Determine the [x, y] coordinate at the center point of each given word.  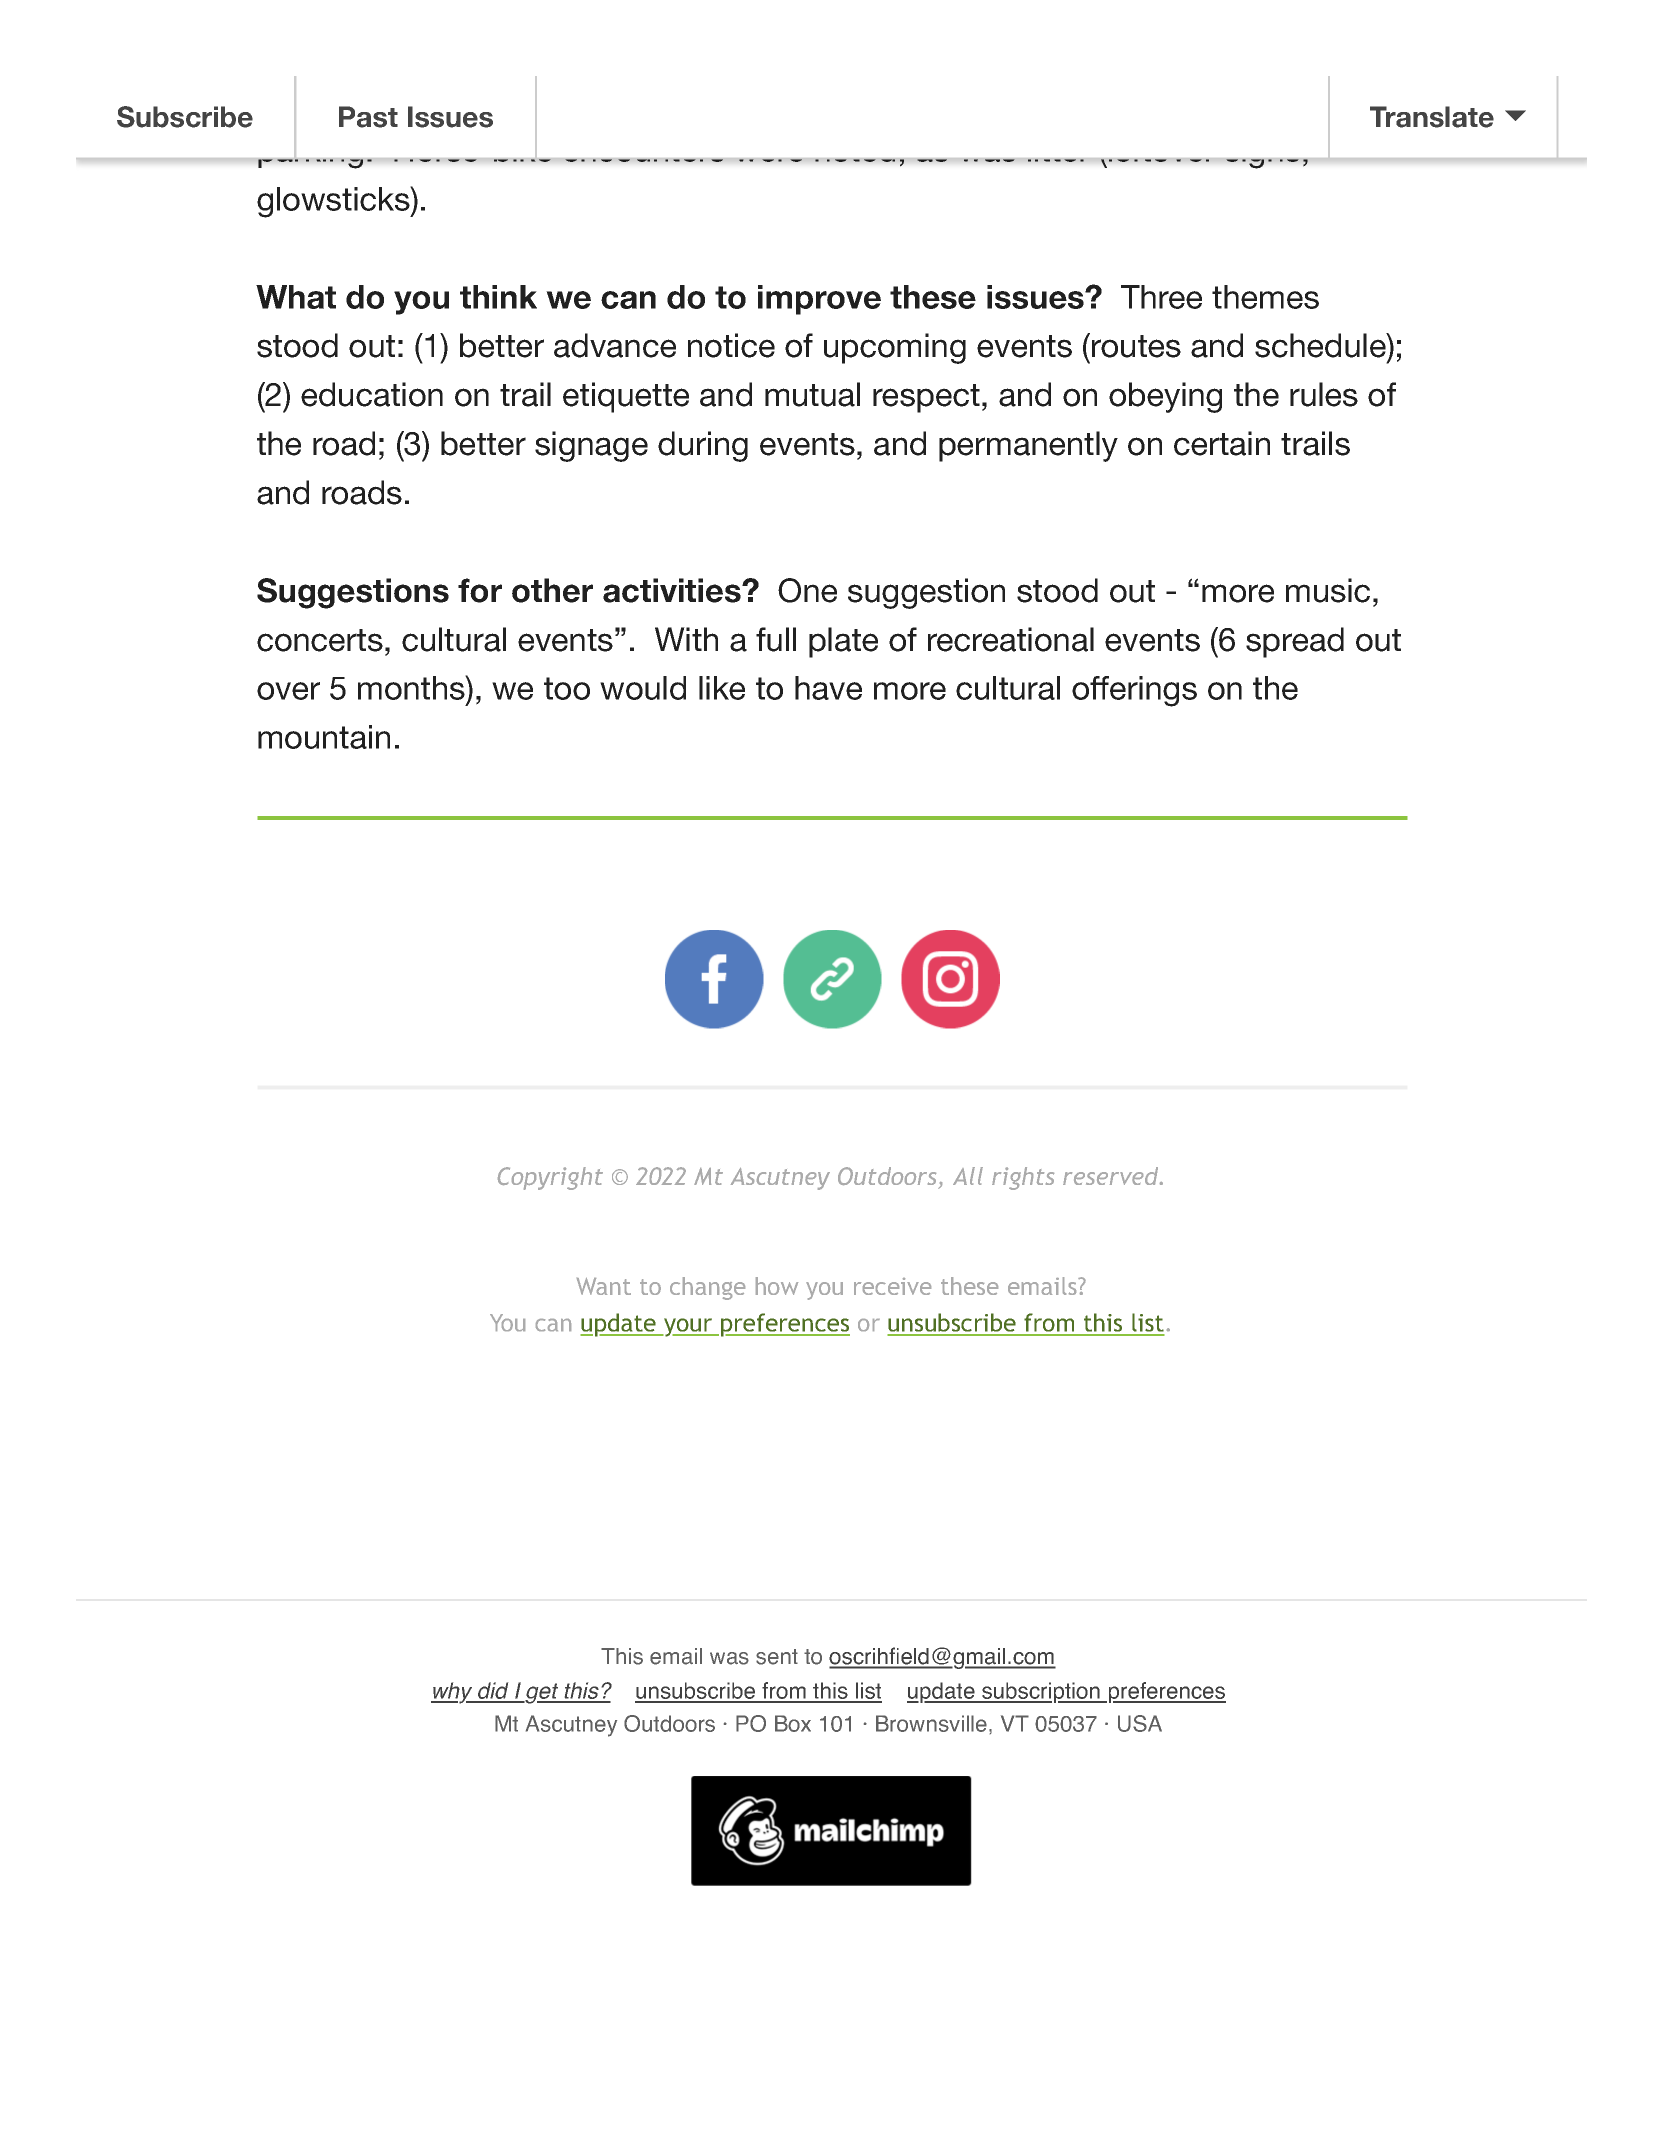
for [480, 590]
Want [604, 1286]
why [453, 1693]
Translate [1432, 117]
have [828, 688]
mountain [324, 737]
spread [1295, 642]
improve [819, 300]
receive [892, 1286]
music [1328, 590]
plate [843, 642]
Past [368, 117]
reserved [1112, 1176]
